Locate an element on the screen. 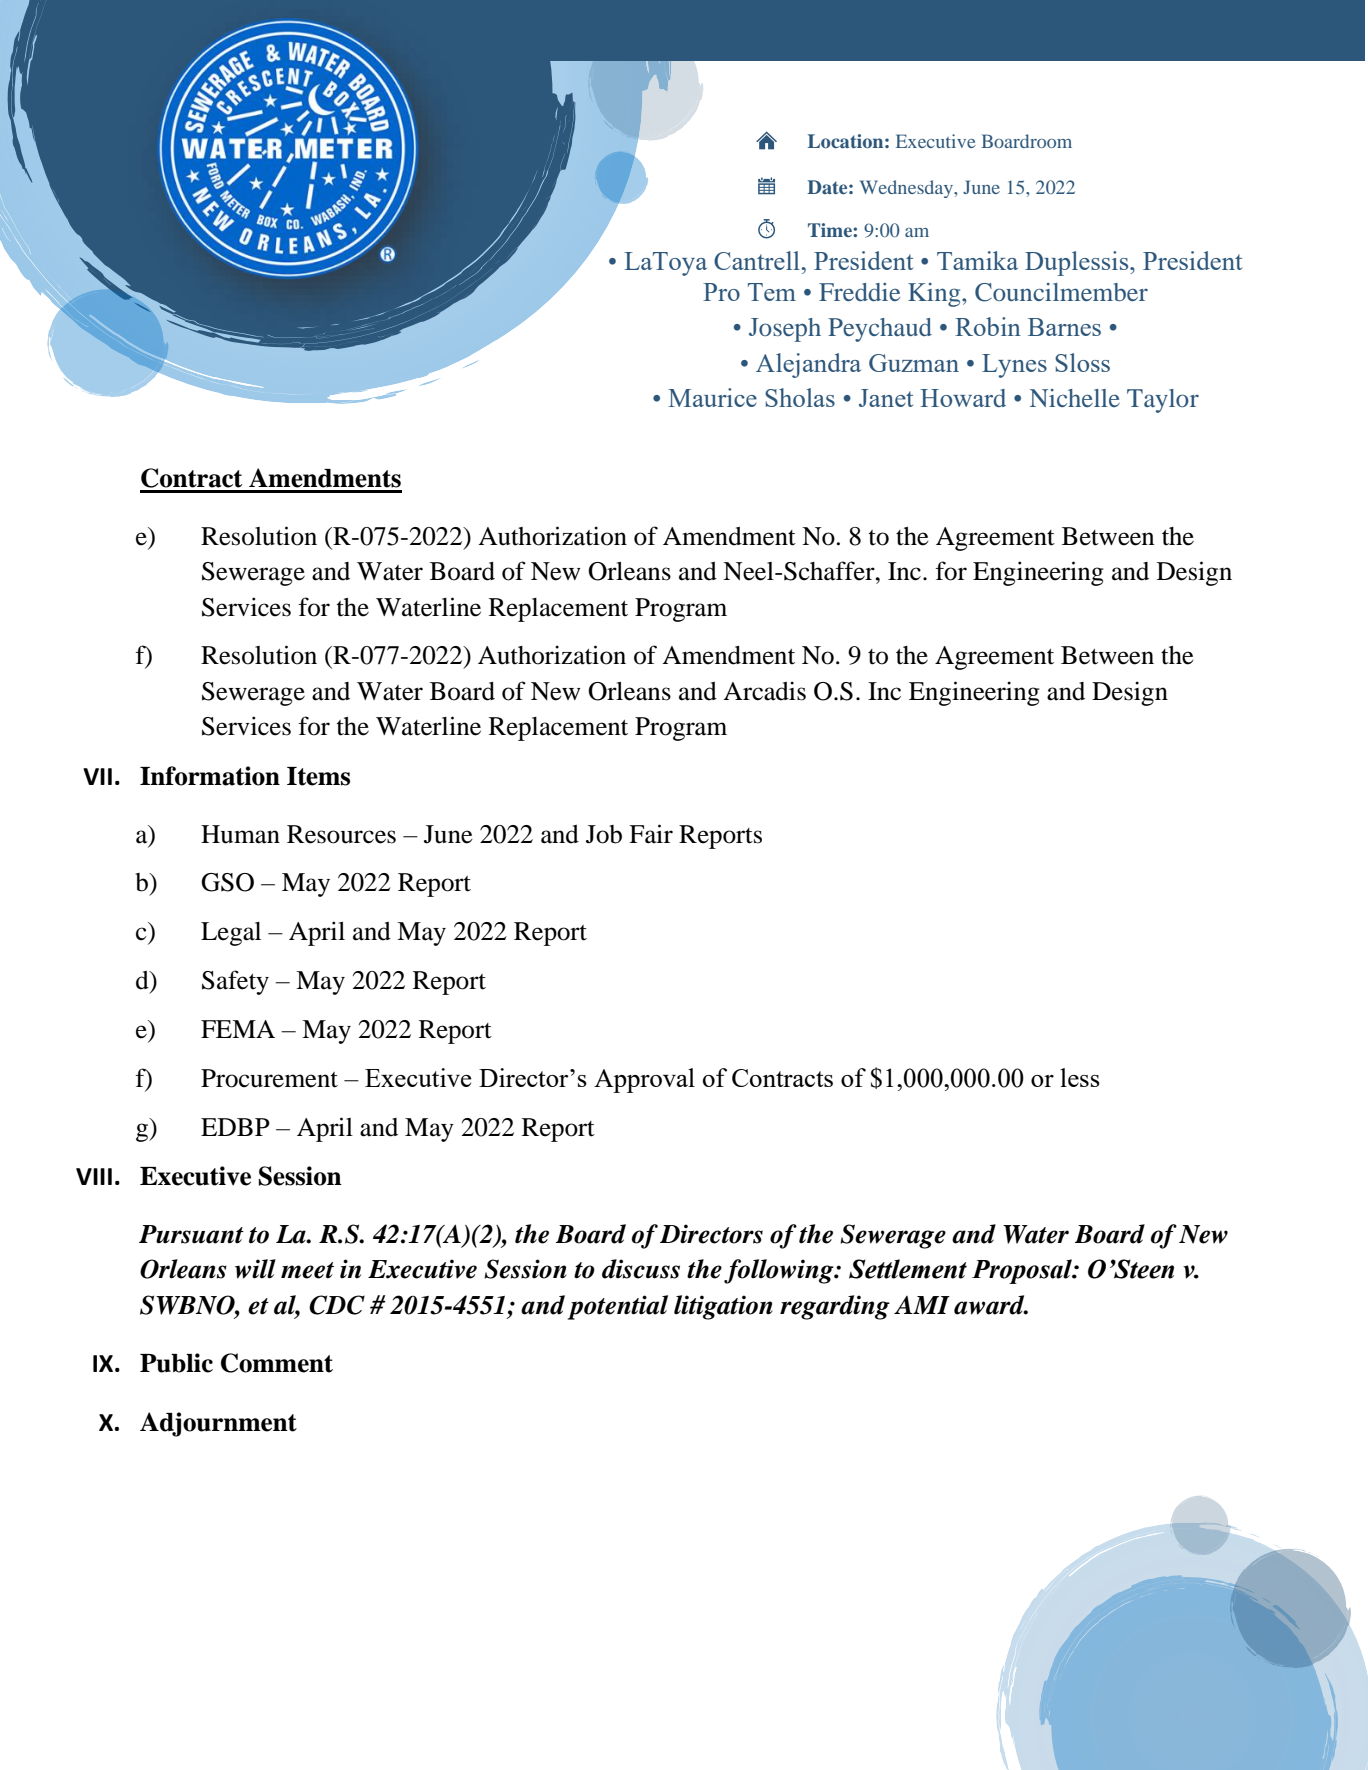 This screenshot has width=1368, height=1770. Alejandra is located at coordinates (808, 365).
